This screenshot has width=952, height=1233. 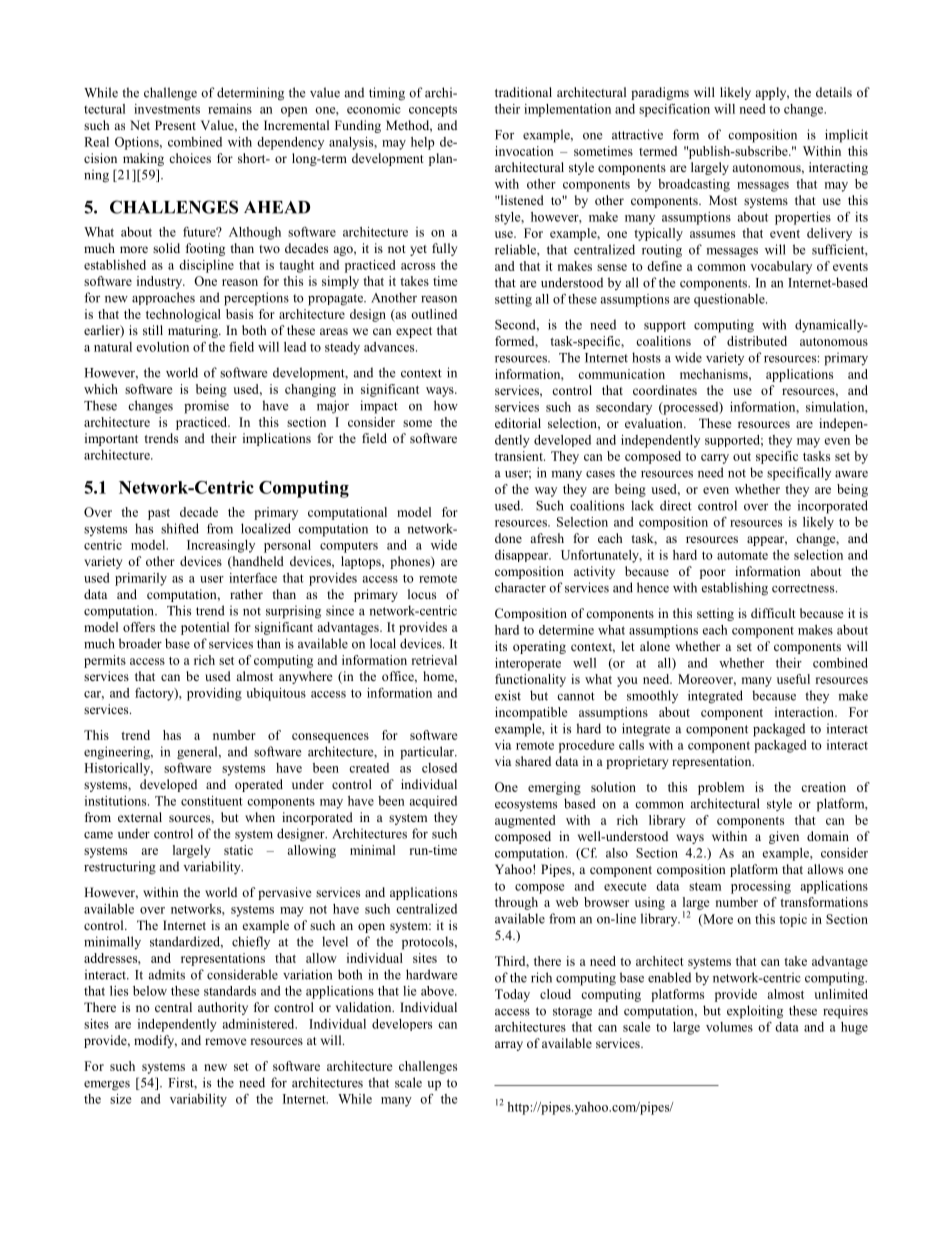 I want to click on concepts, so click(x=433, y=111).
